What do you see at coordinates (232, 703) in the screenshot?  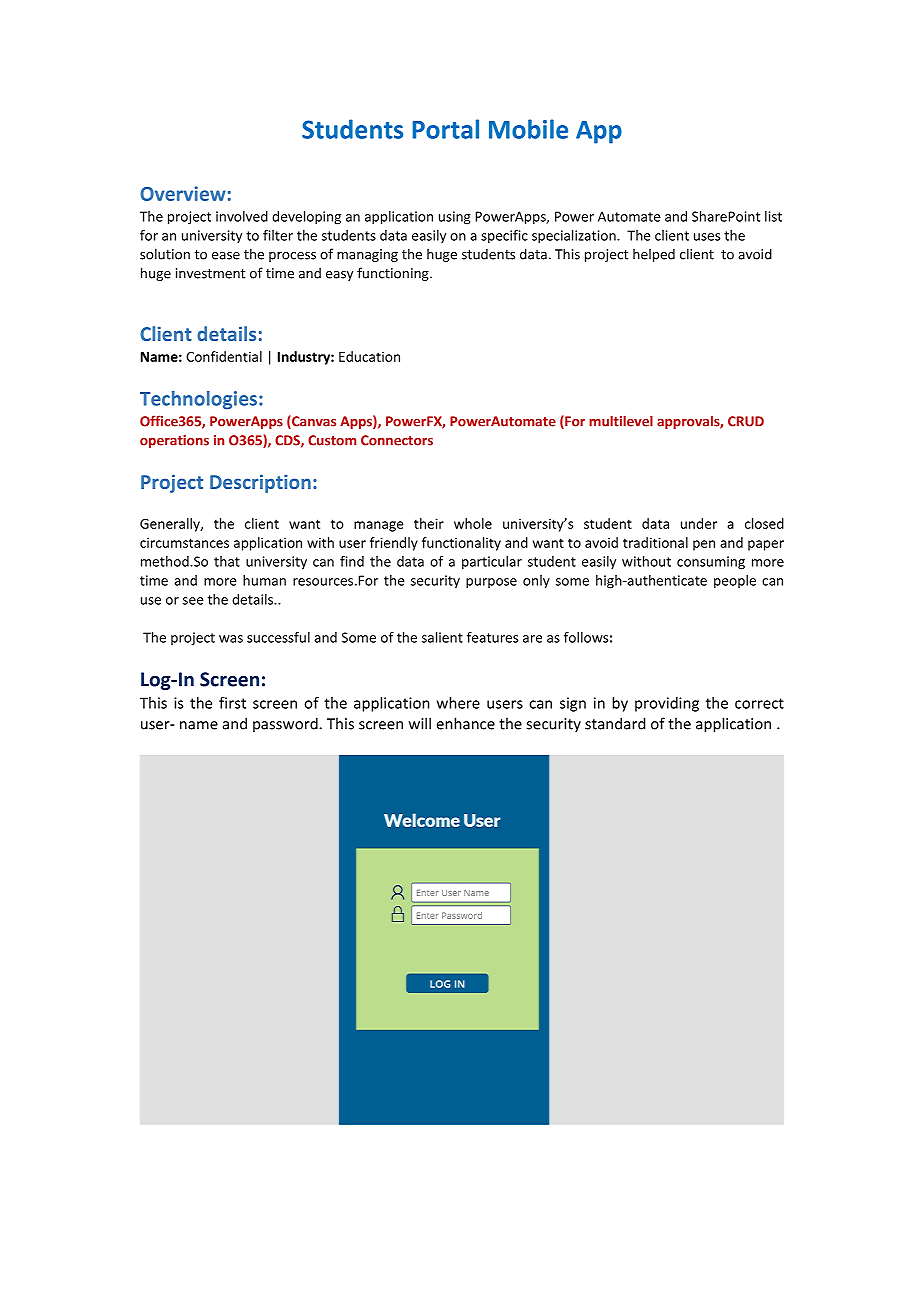 I see `first` at bounding box center [232, 703].
